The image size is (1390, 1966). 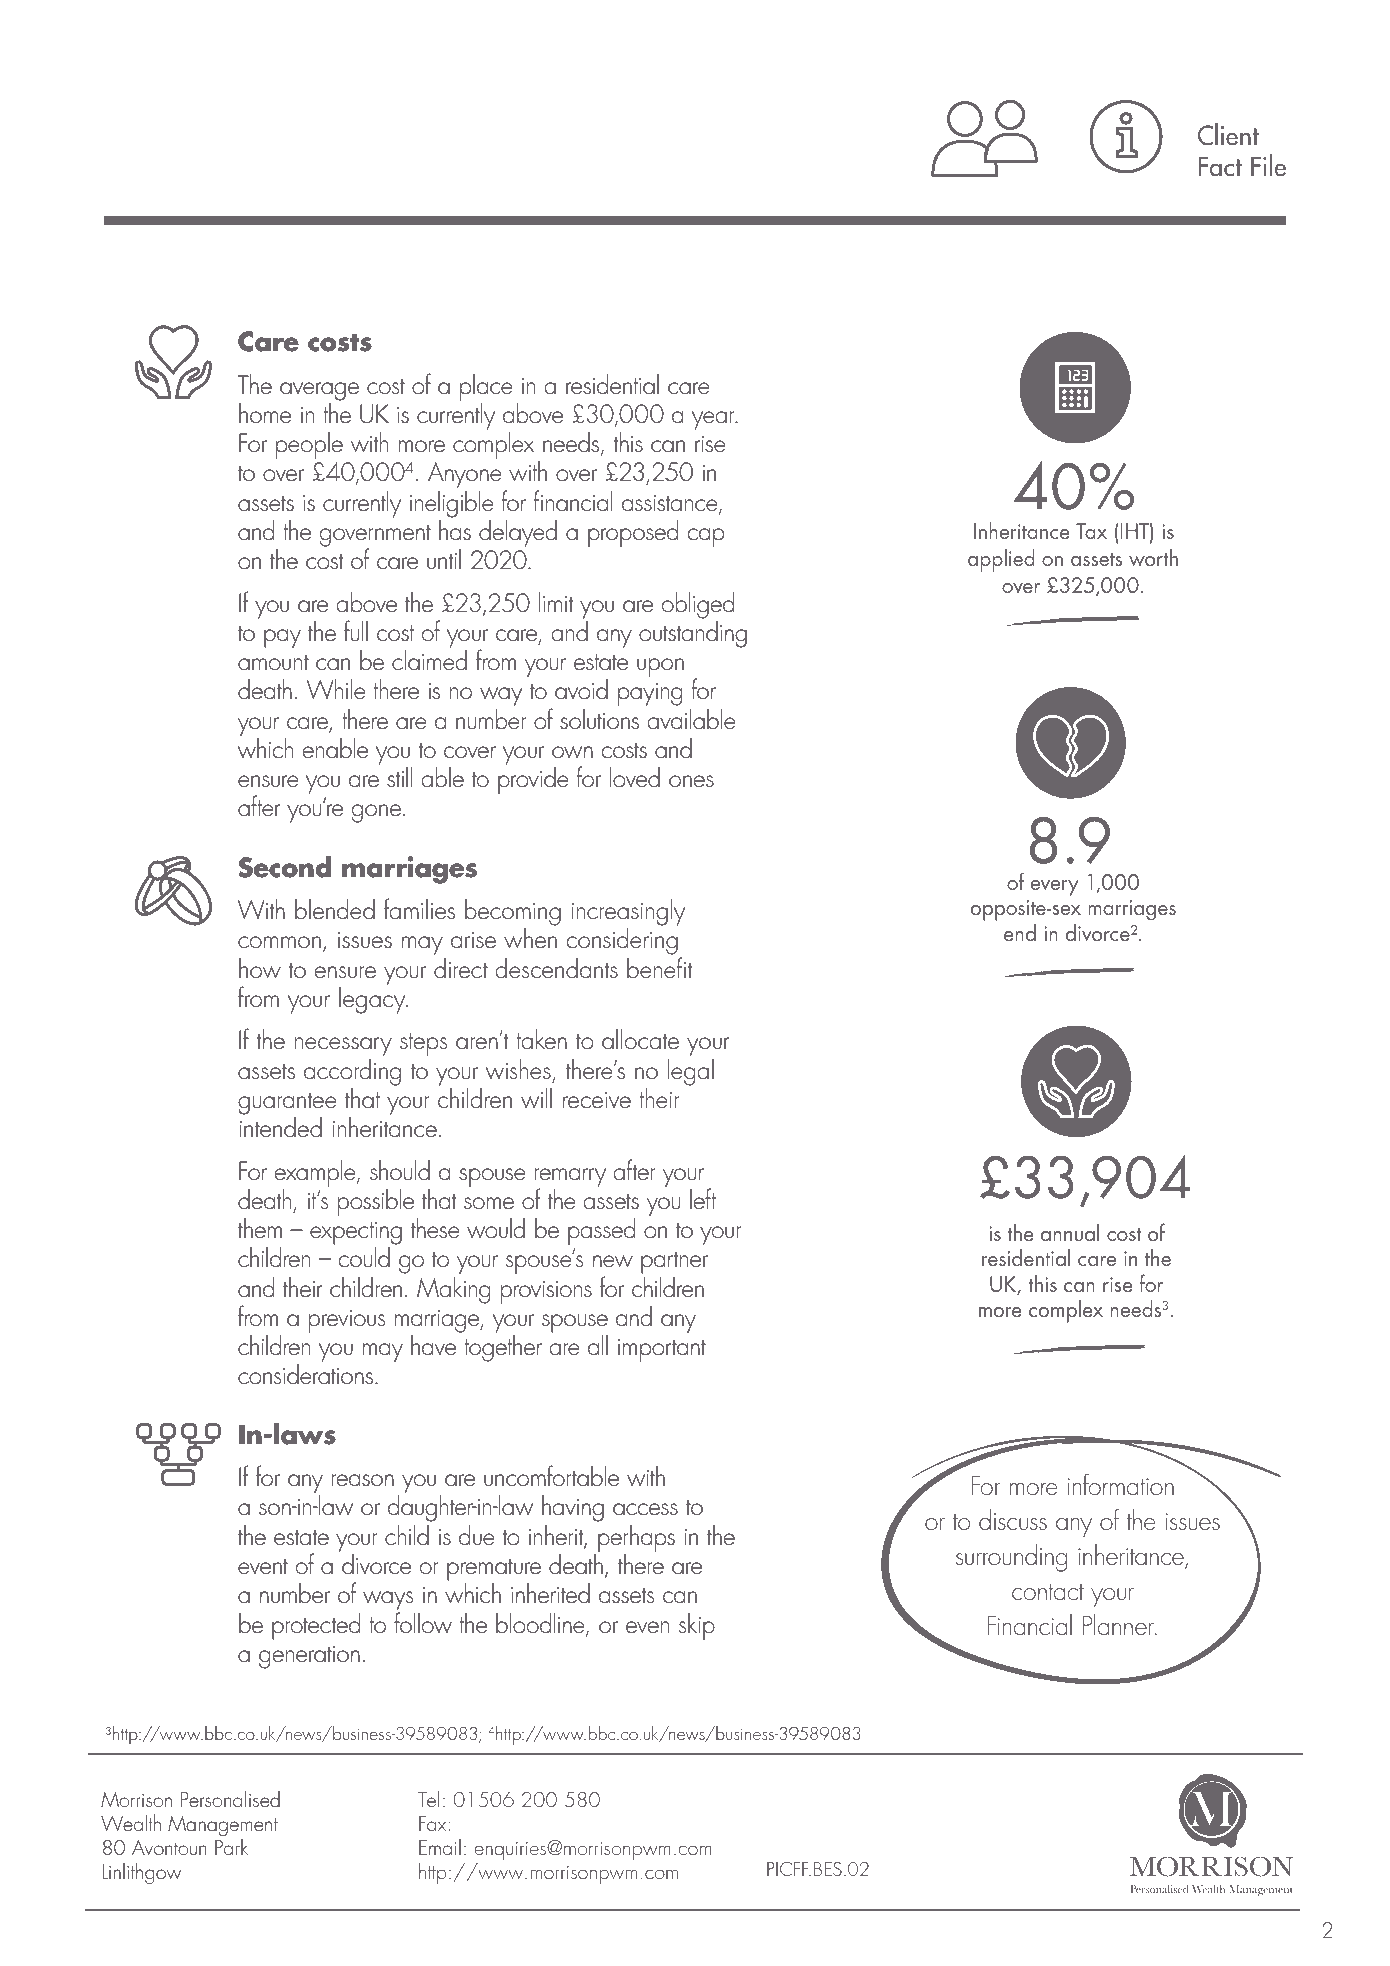 What do you see at coordinates (1119, 1624) in the page?
I see `Planner` at bounding box center [1119, 1624].
